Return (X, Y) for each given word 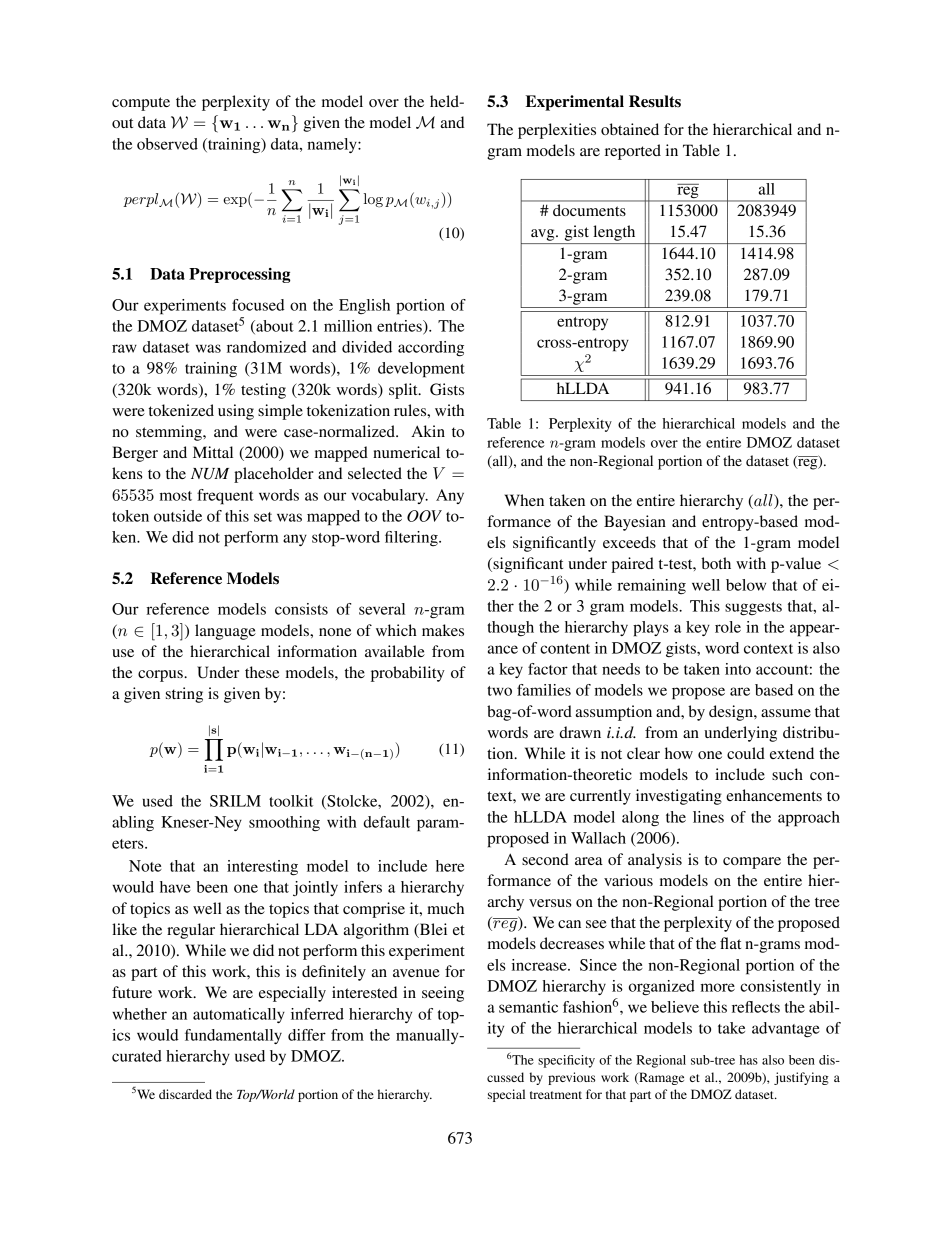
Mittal (213, 452)
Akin (428, 431)
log (373, 200)
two (499, 691)
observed (167, 144)
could (746, 753)
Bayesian (635, 523)
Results (655, 101)
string (184, 695)
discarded (185, 1094)
